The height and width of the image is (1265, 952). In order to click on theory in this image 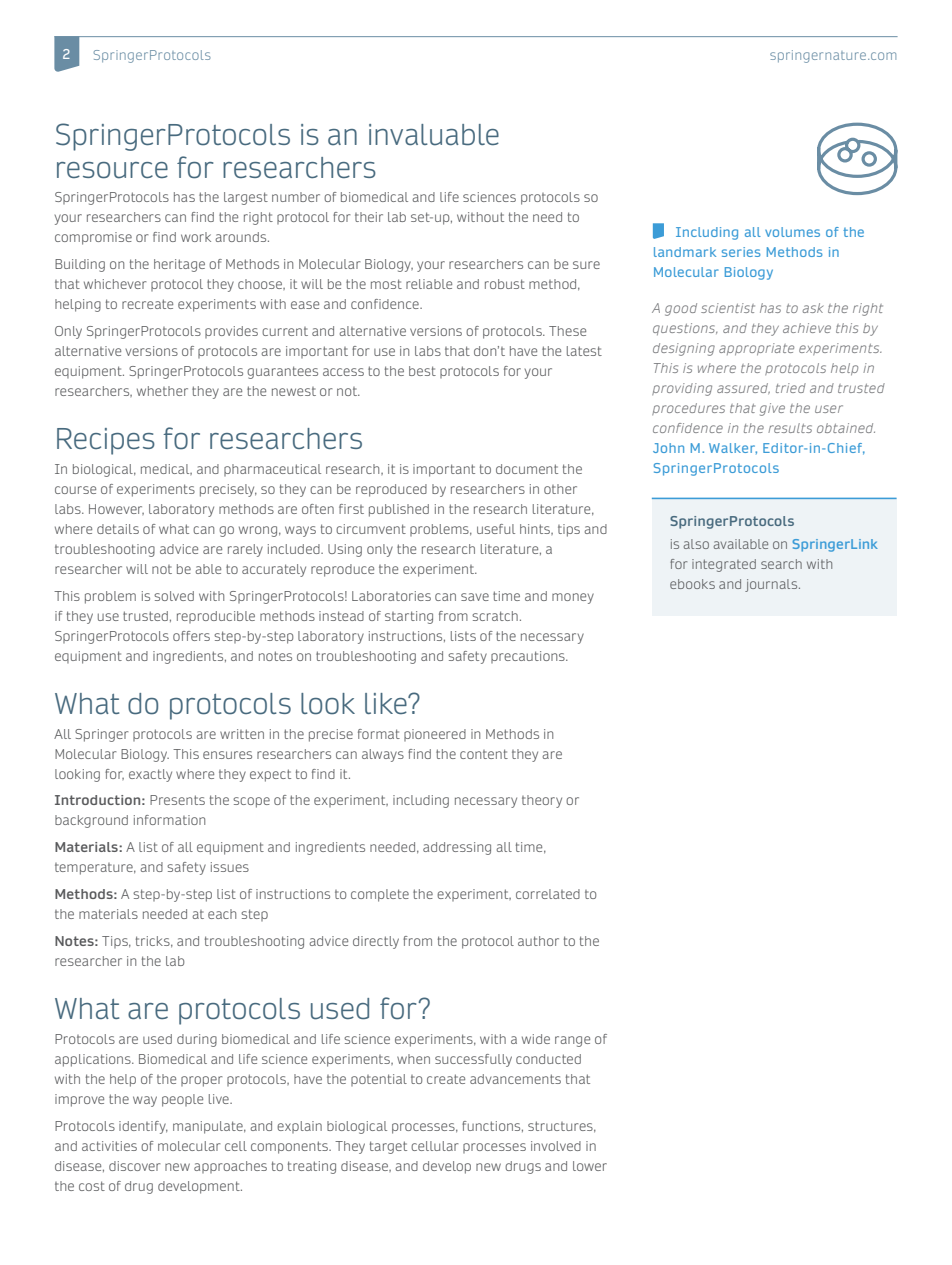, I will do `click(542, 801)`.
